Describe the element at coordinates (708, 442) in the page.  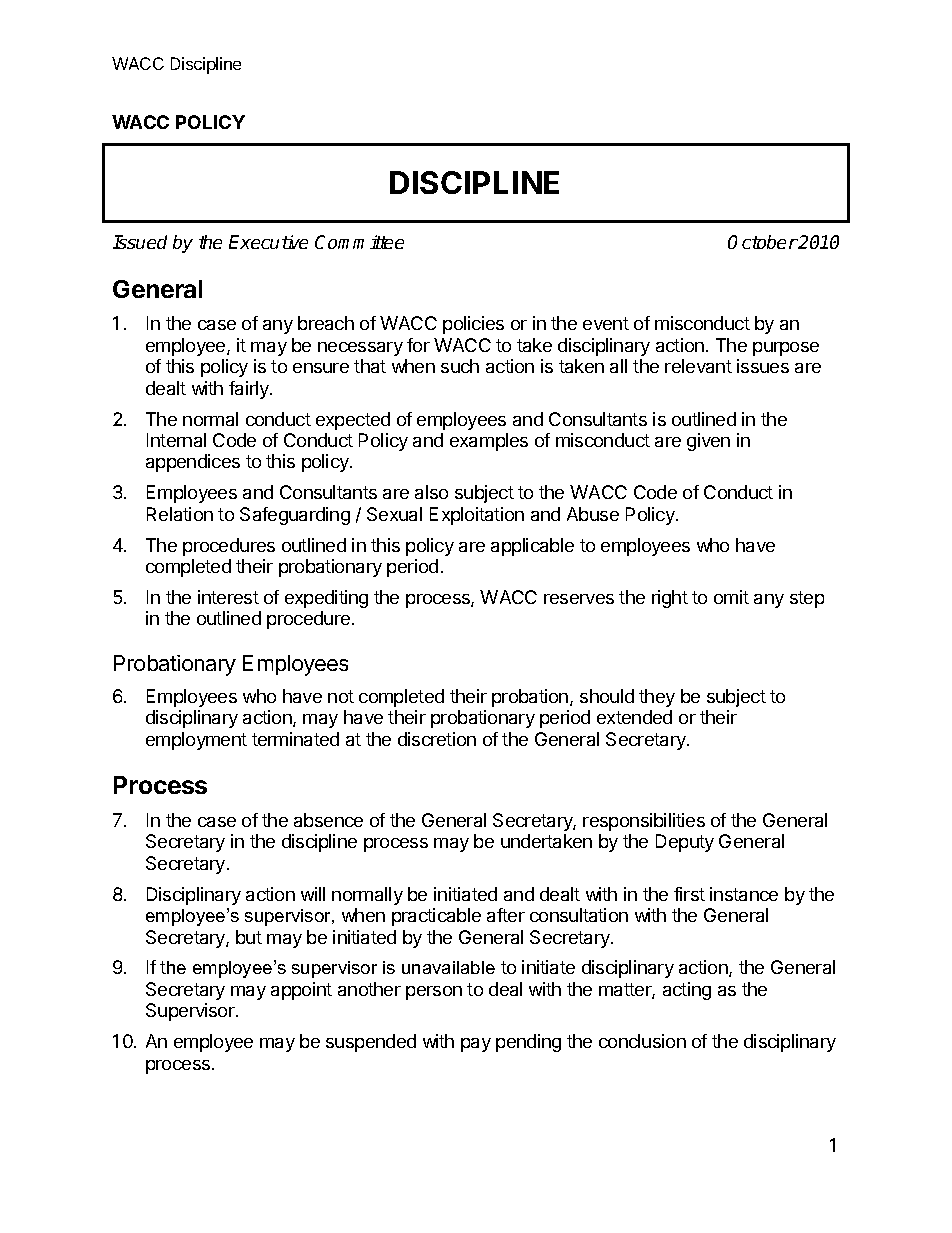
I see `given` at that location.
